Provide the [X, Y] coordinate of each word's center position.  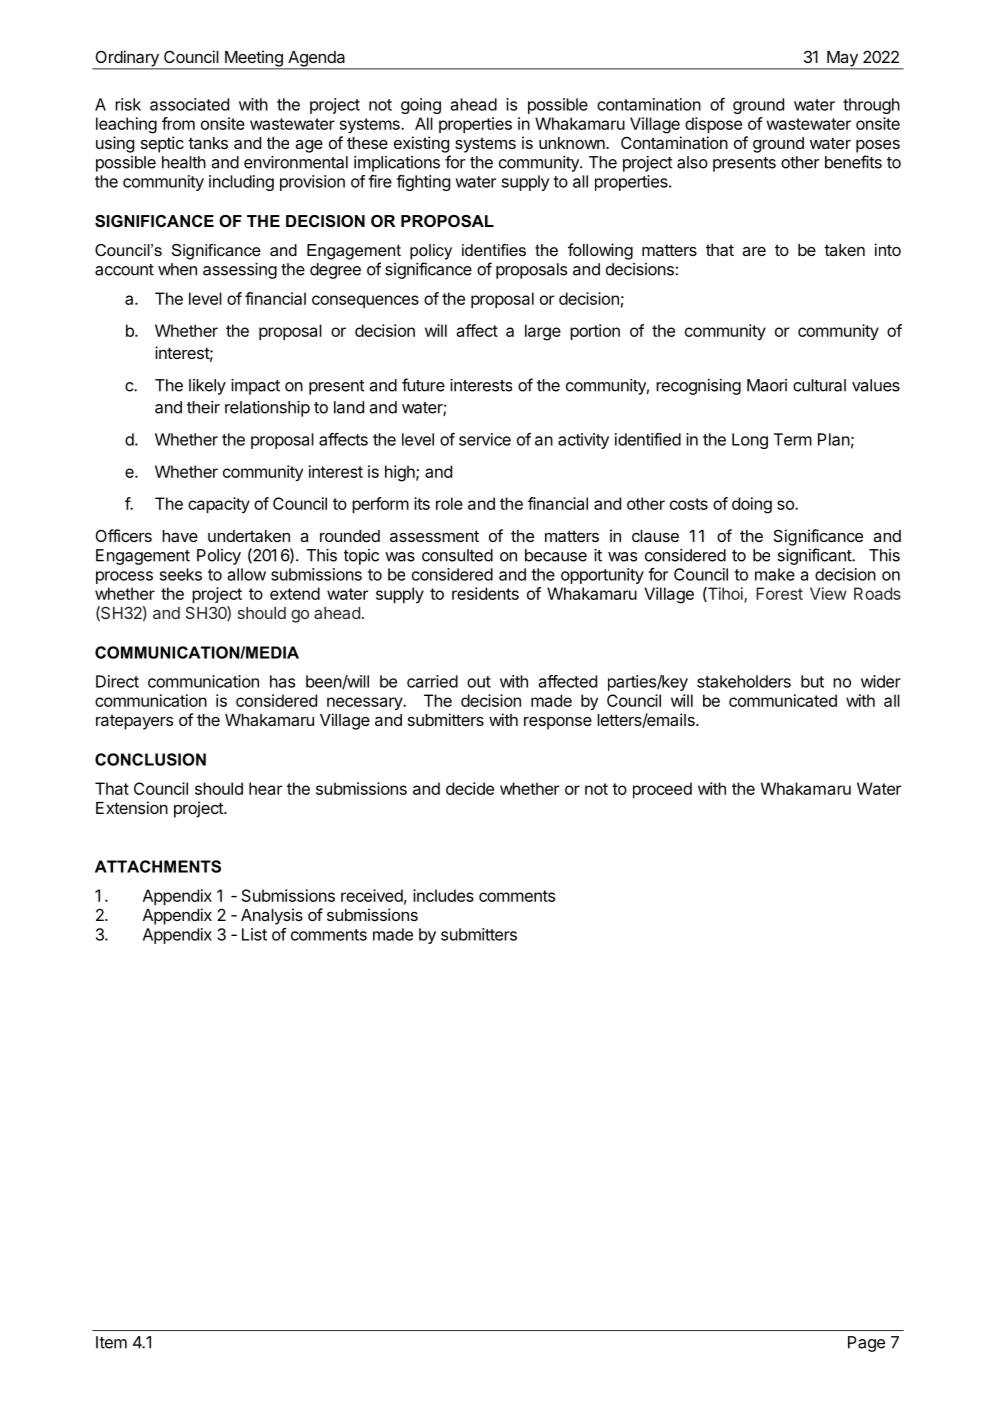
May [842, 60]
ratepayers [134, 722]
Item [111, 1342]
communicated [783, 700]
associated [189, 104]
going [421, 106]
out [479, 682]
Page [866, 1344]
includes [443, 895]
